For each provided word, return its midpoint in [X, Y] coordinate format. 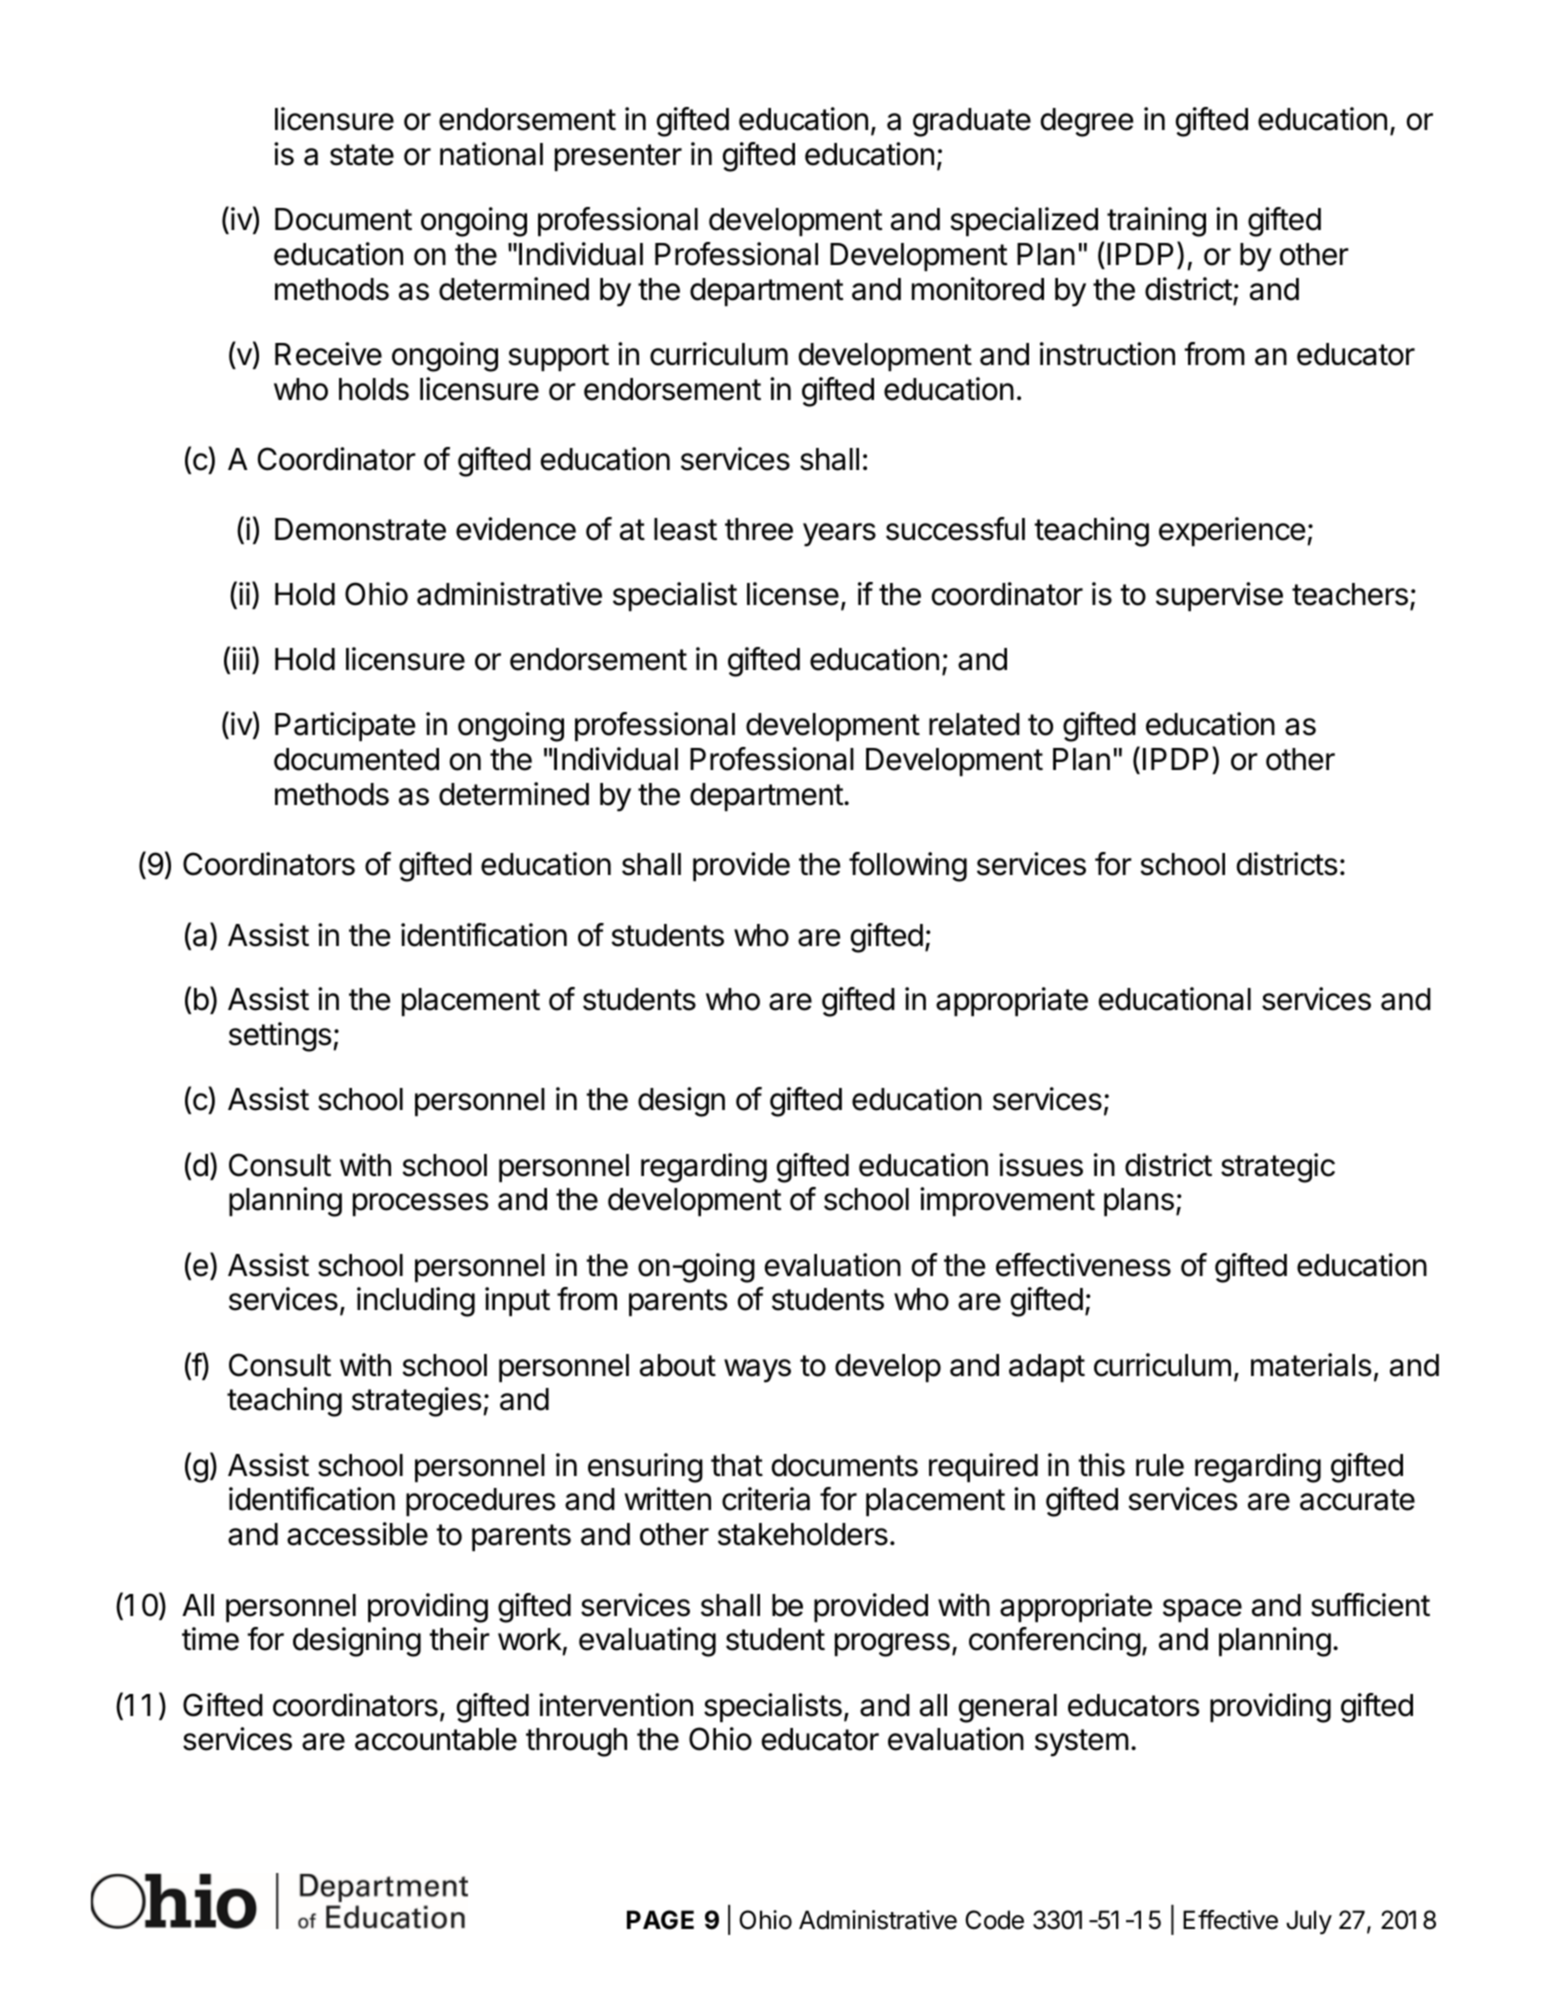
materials [1311, 1365]
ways [757, 1371]
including [416, 1302]
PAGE [660, 1920]
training [1156, 222]
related [974, 724]
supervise [1219, 596]
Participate [345, 726]
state [362, 155]
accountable [436, 1739]
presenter [618, 157]
